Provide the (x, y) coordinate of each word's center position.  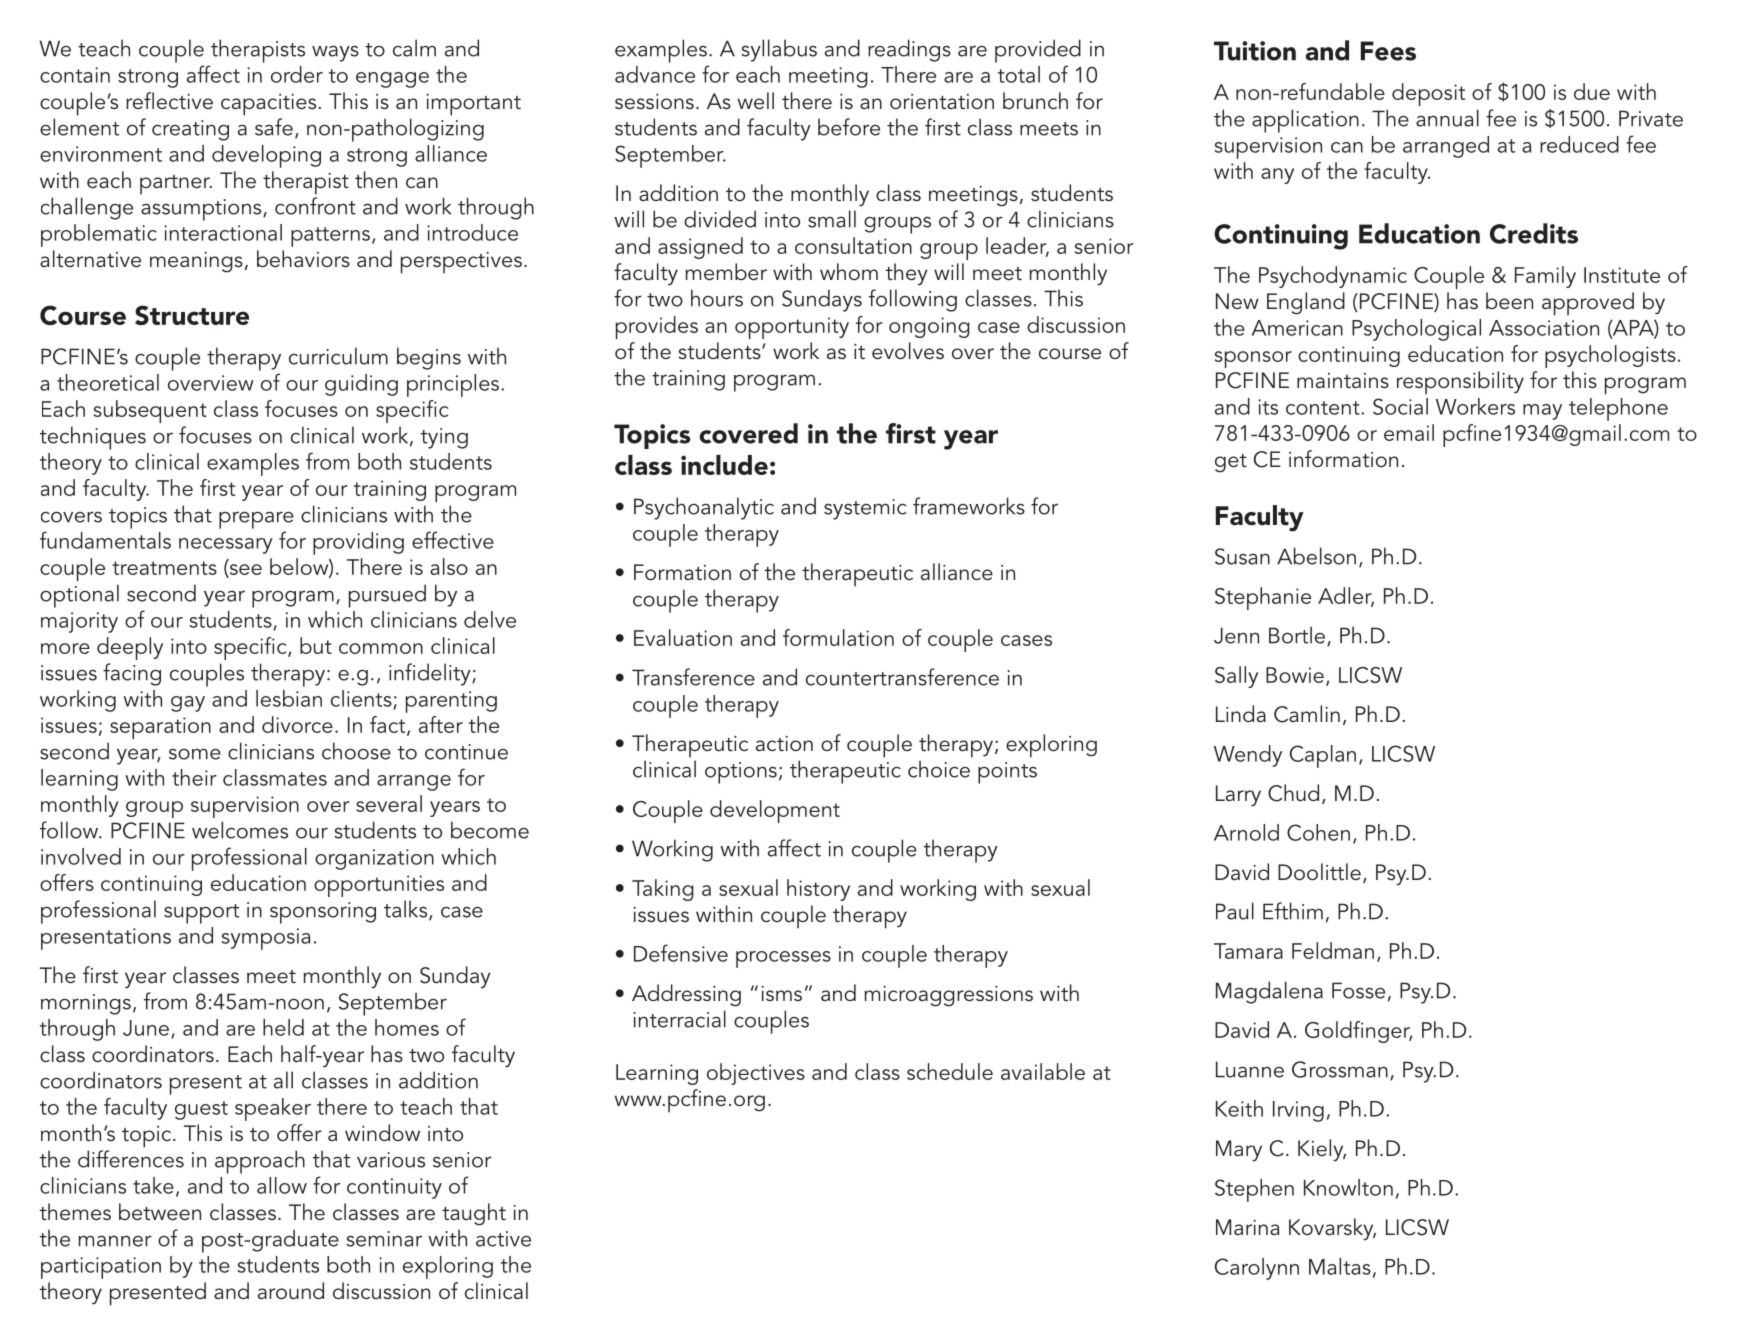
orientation (942, 102)
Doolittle (1319, 872)
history (818, 890)
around (291, 1291)
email (1409, 432)
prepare (256, 520)
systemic (865, 509)
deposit (1428, 94)
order (297, 74)
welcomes (240, 830)
